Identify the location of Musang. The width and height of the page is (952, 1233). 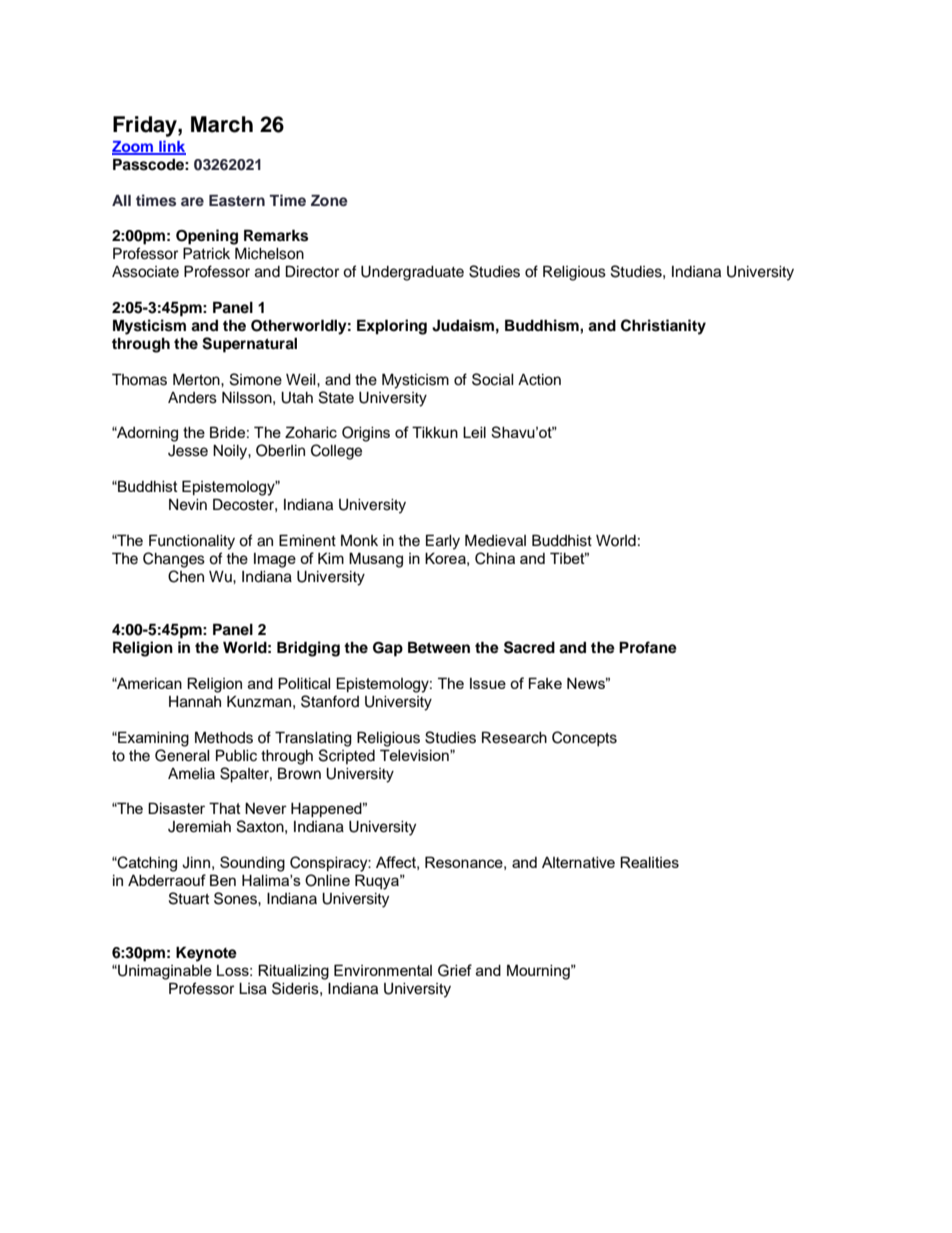
(376, 560).
